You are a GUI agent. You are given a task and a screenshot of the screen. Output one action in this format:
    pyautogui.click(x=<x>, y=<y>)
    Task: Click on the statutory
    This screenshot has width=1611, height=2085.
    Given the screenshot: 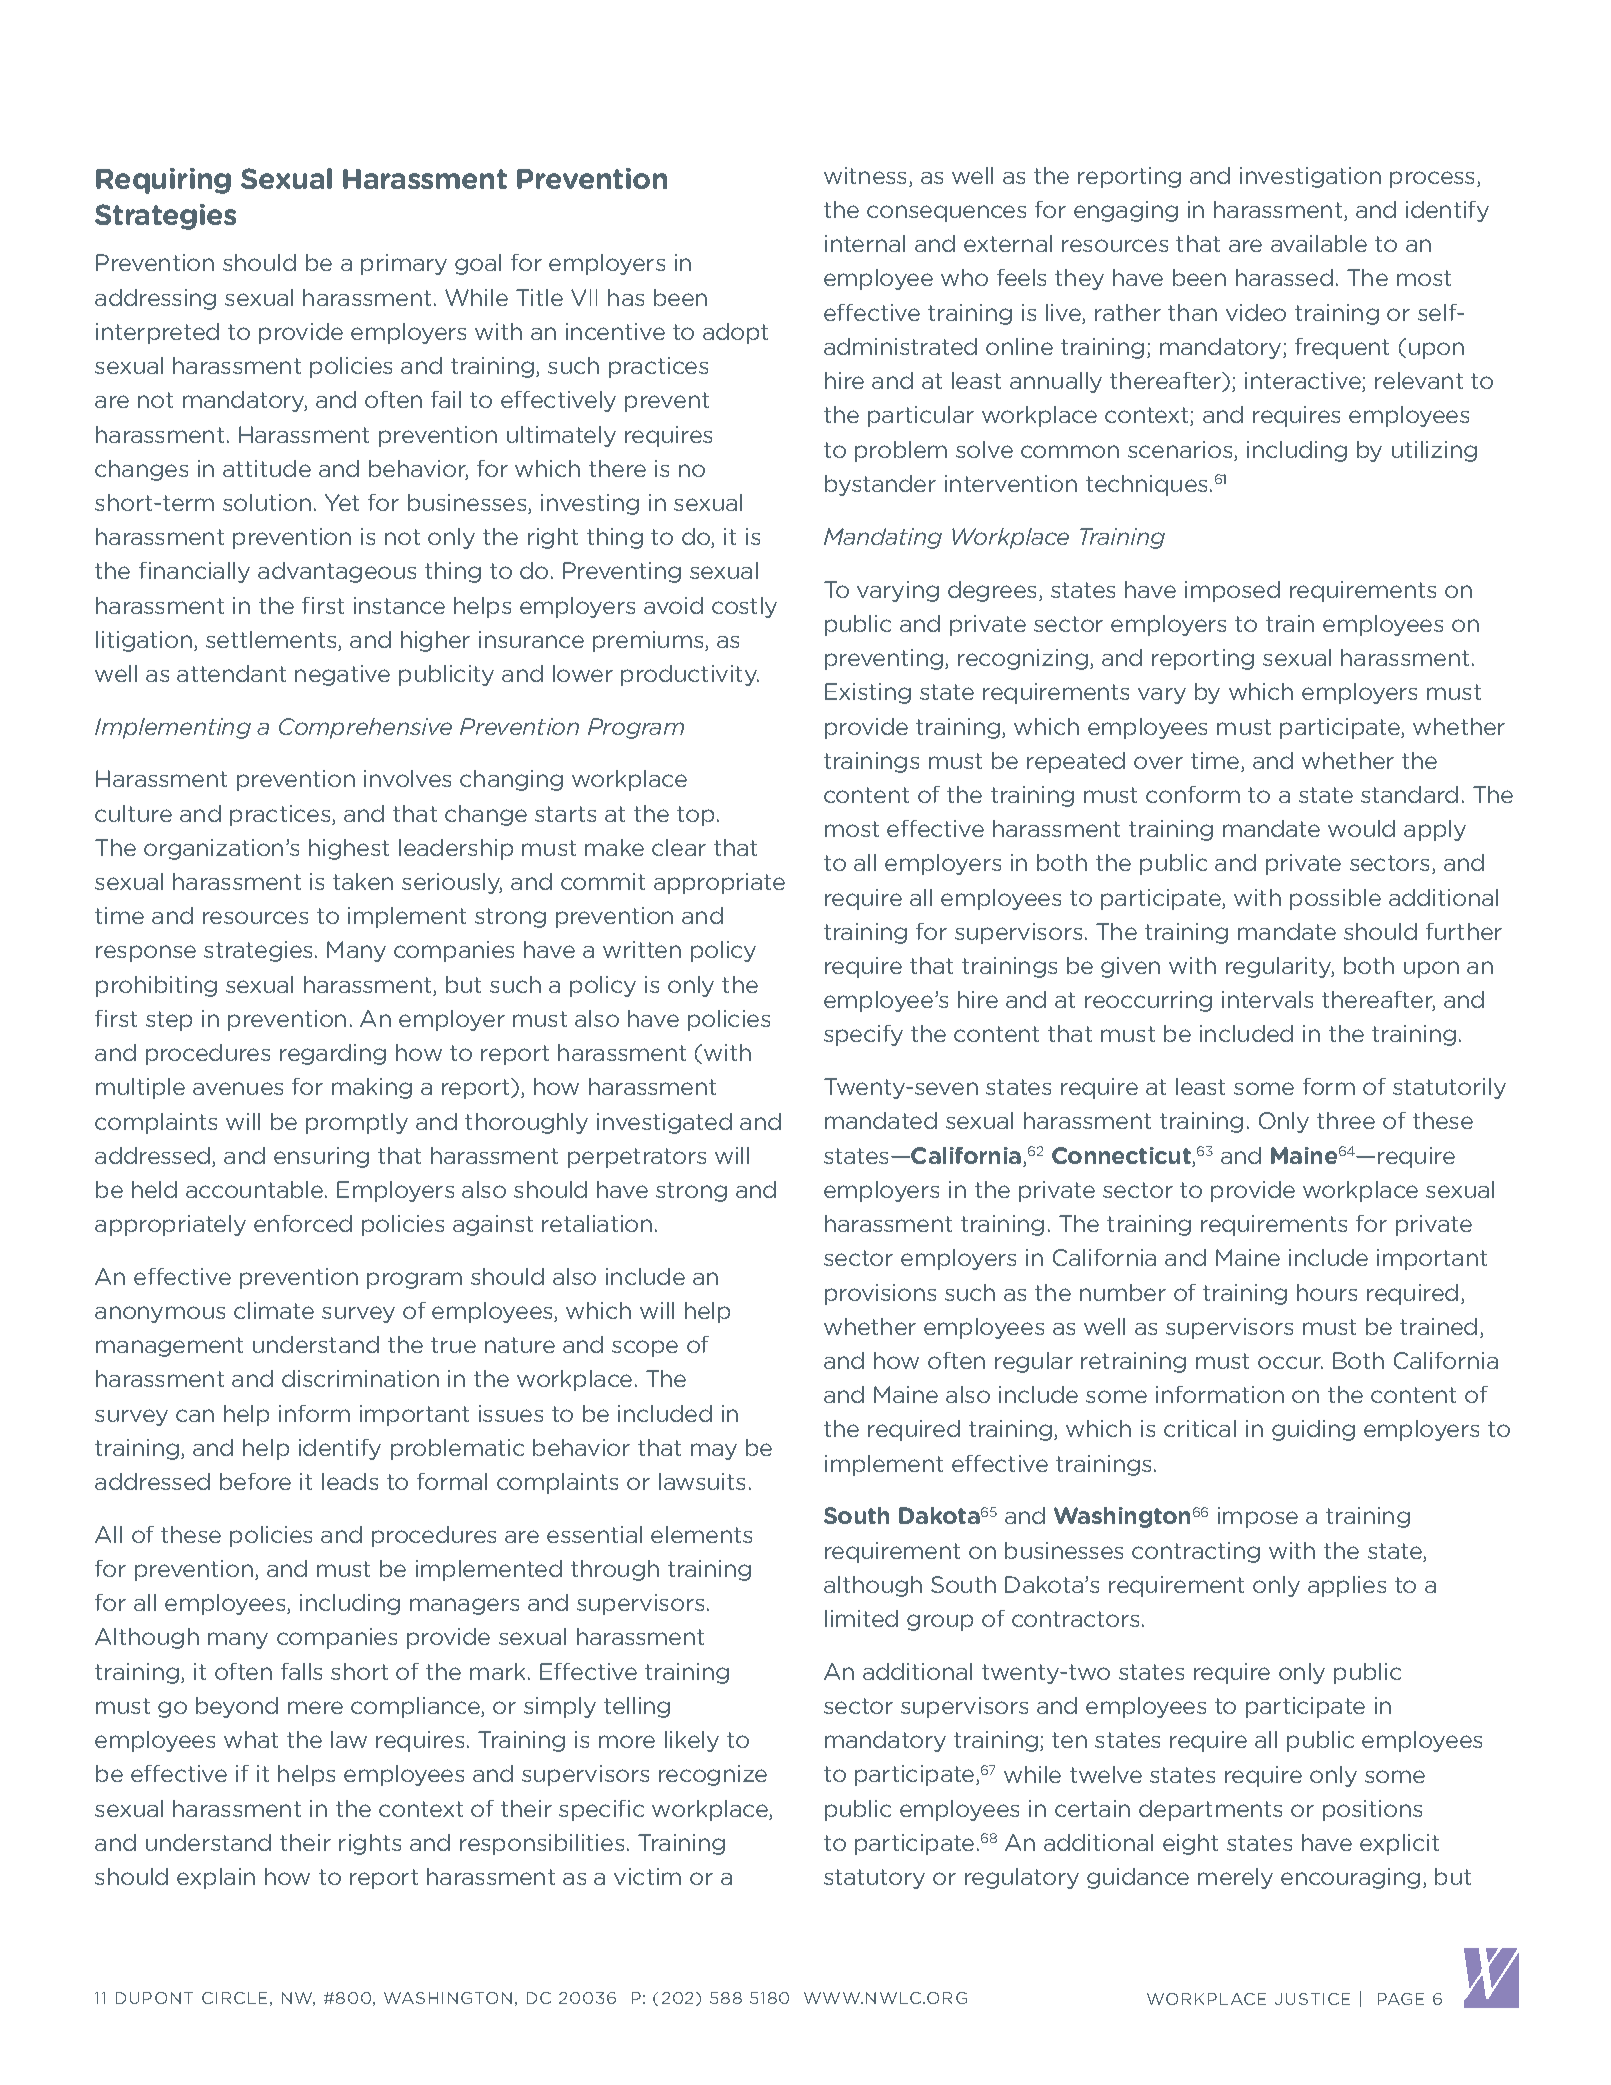 What is the action you would take?
    pyautogui.click(x=874, y=1879)
